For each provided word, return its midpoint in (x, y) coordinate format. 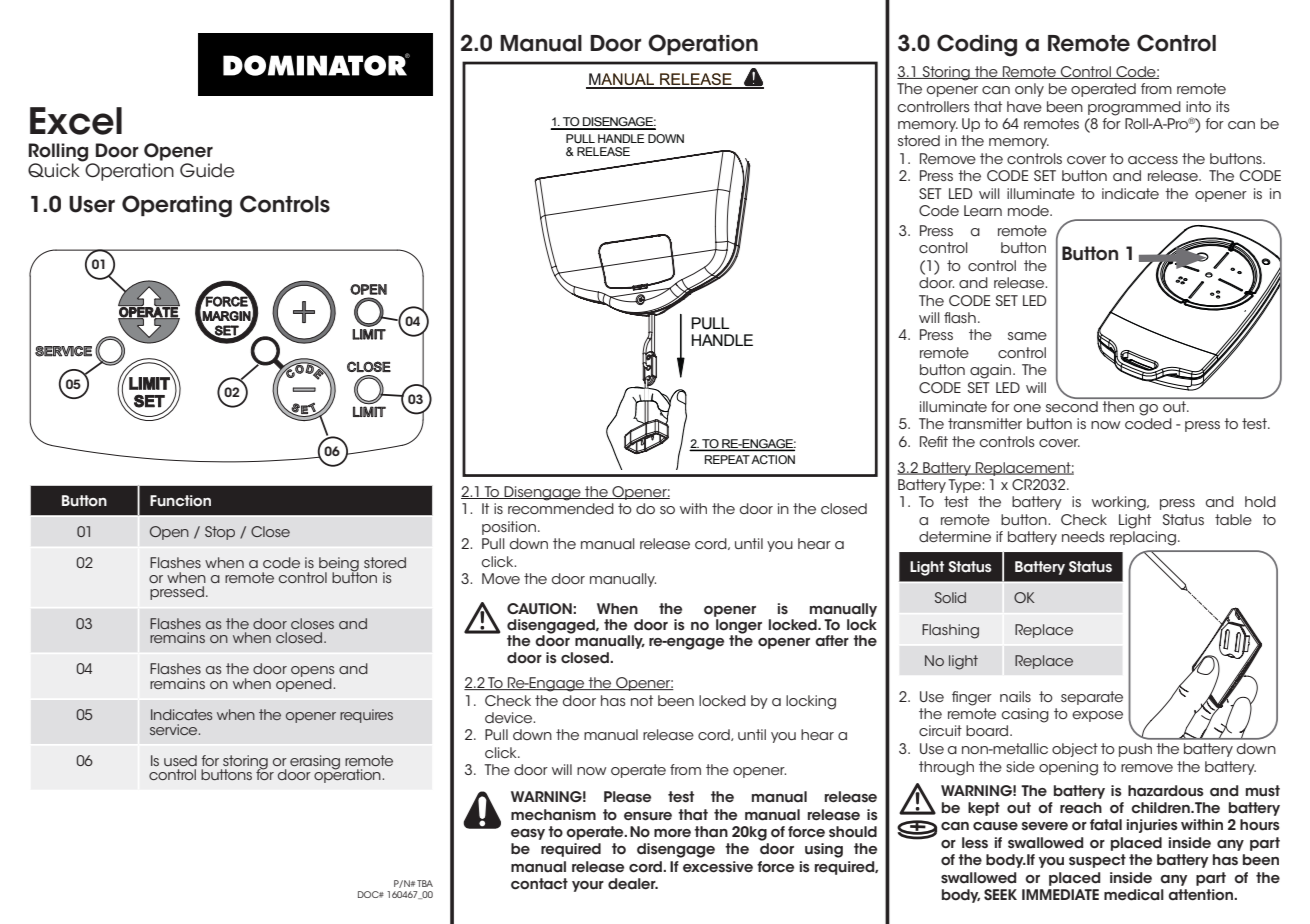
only (1029, 90)
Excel (76, 121)
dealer (633, 884)
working (1120, 503)
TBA (425, 883)
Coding (977, 45)
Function (180, 501)
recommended (561, 508)
